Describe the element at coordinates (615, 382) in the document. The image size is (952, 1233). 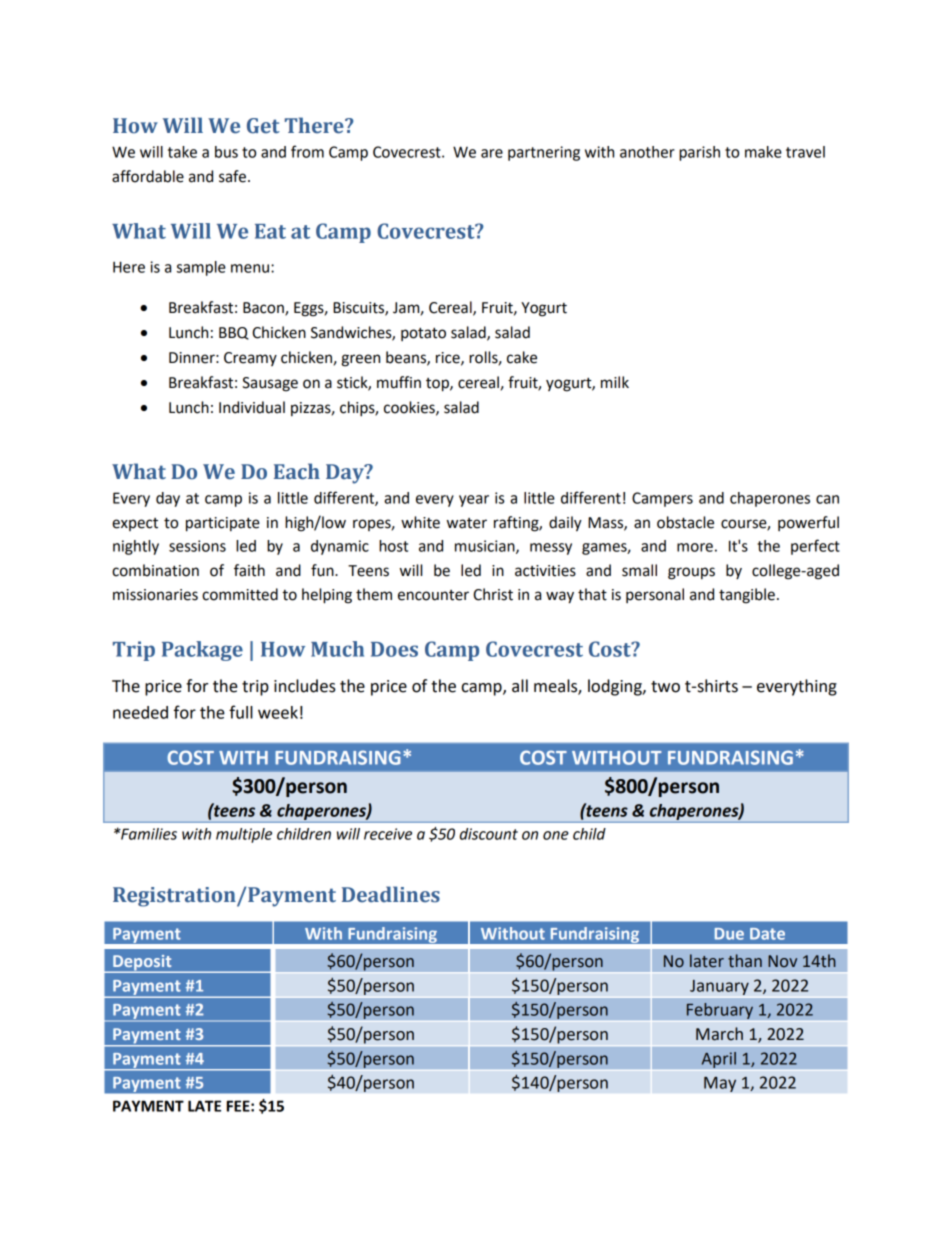
I see `milk` at that location.
